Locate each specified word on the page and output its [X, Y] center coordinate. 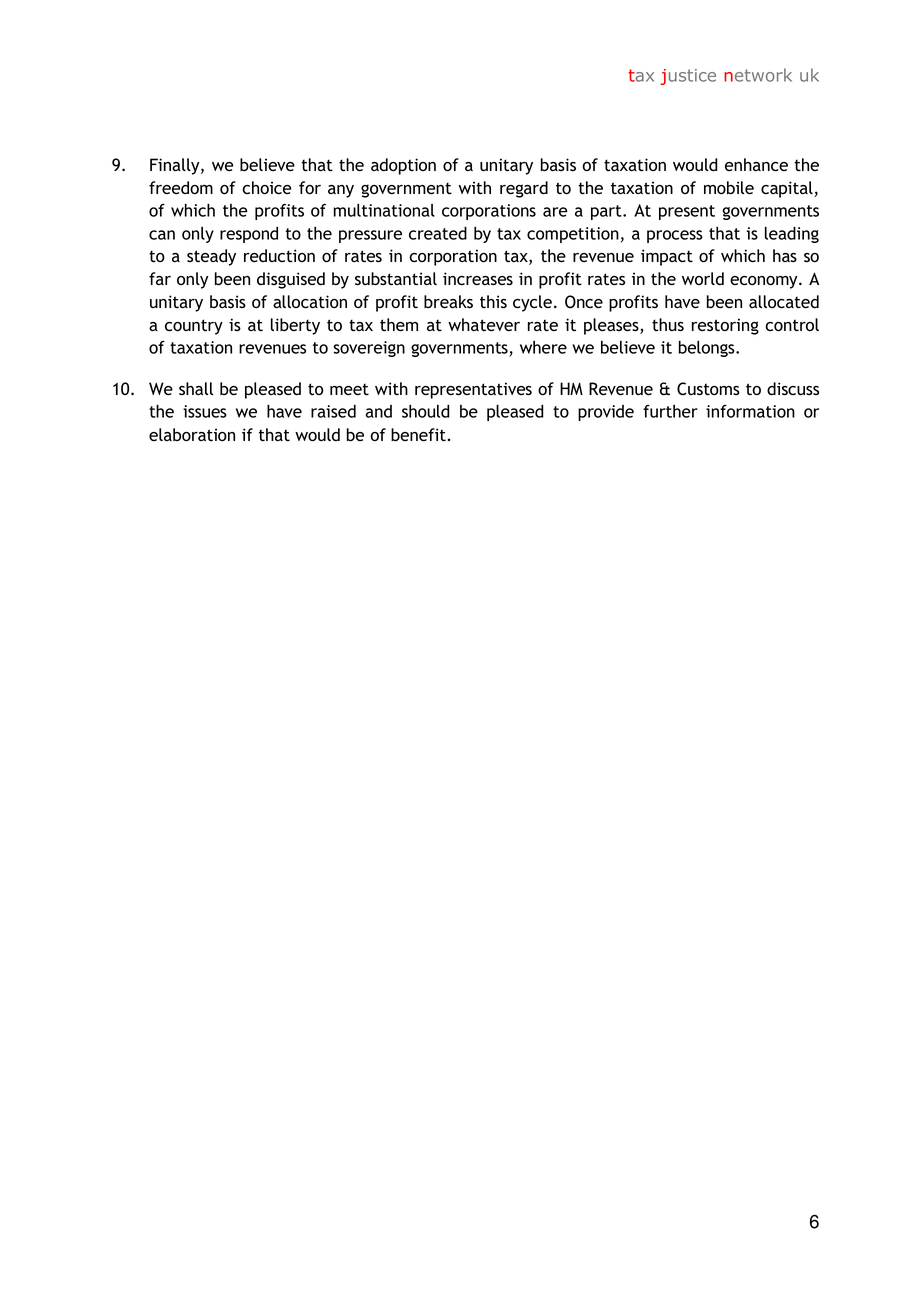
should [426, 411]
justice [688, 77]
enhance [756, 165]
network [758, 75]
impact [667, 257]
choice [267, 188]
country [194, 327]
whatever [484, 324]
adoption [403, 166]
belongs [708, 349]
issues [205, 411]
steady [211, 257]
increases [478, 279]
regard [524, 189]
